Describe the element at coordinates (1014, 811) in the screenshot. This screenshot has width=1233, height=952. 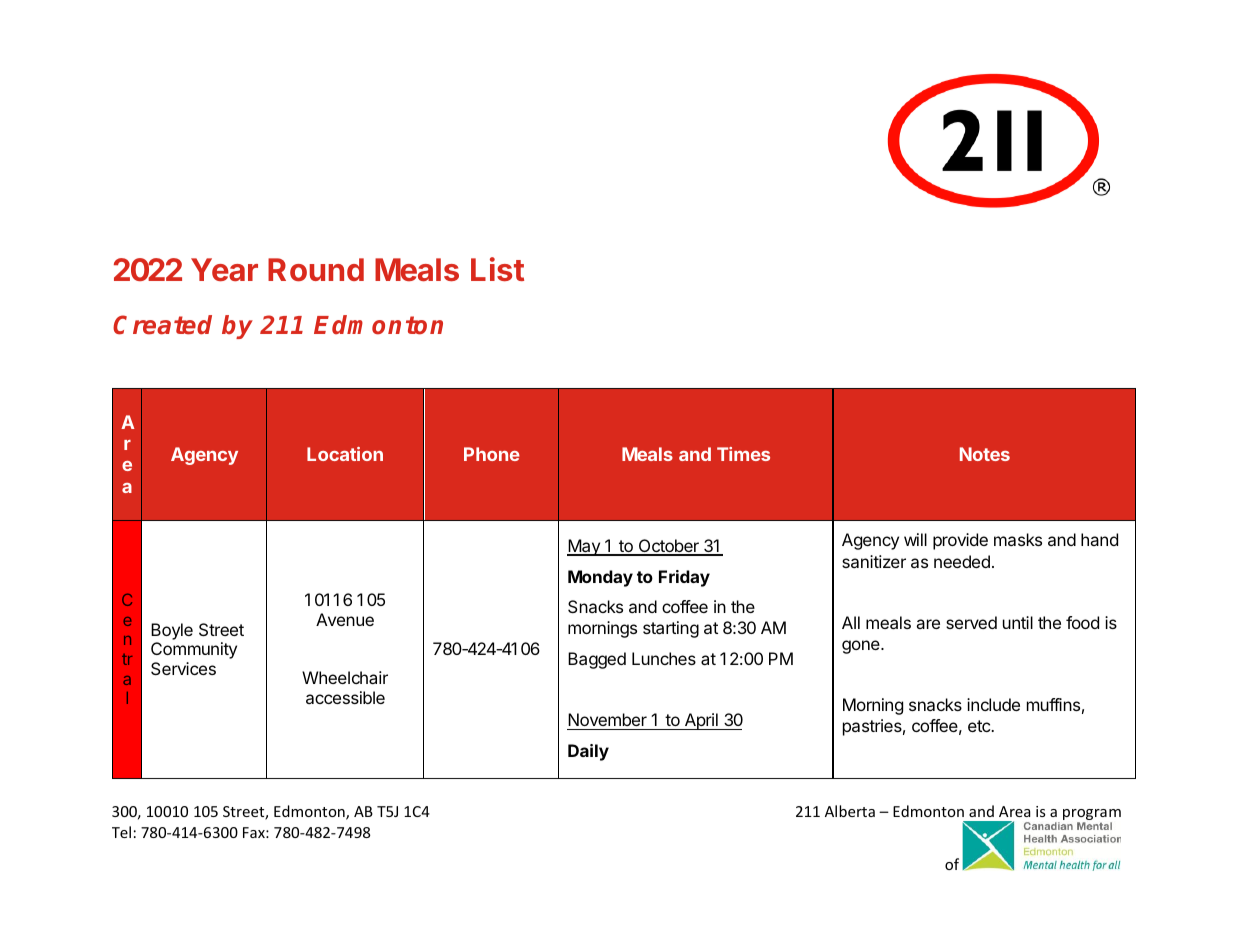
I see `Area` at that location.
